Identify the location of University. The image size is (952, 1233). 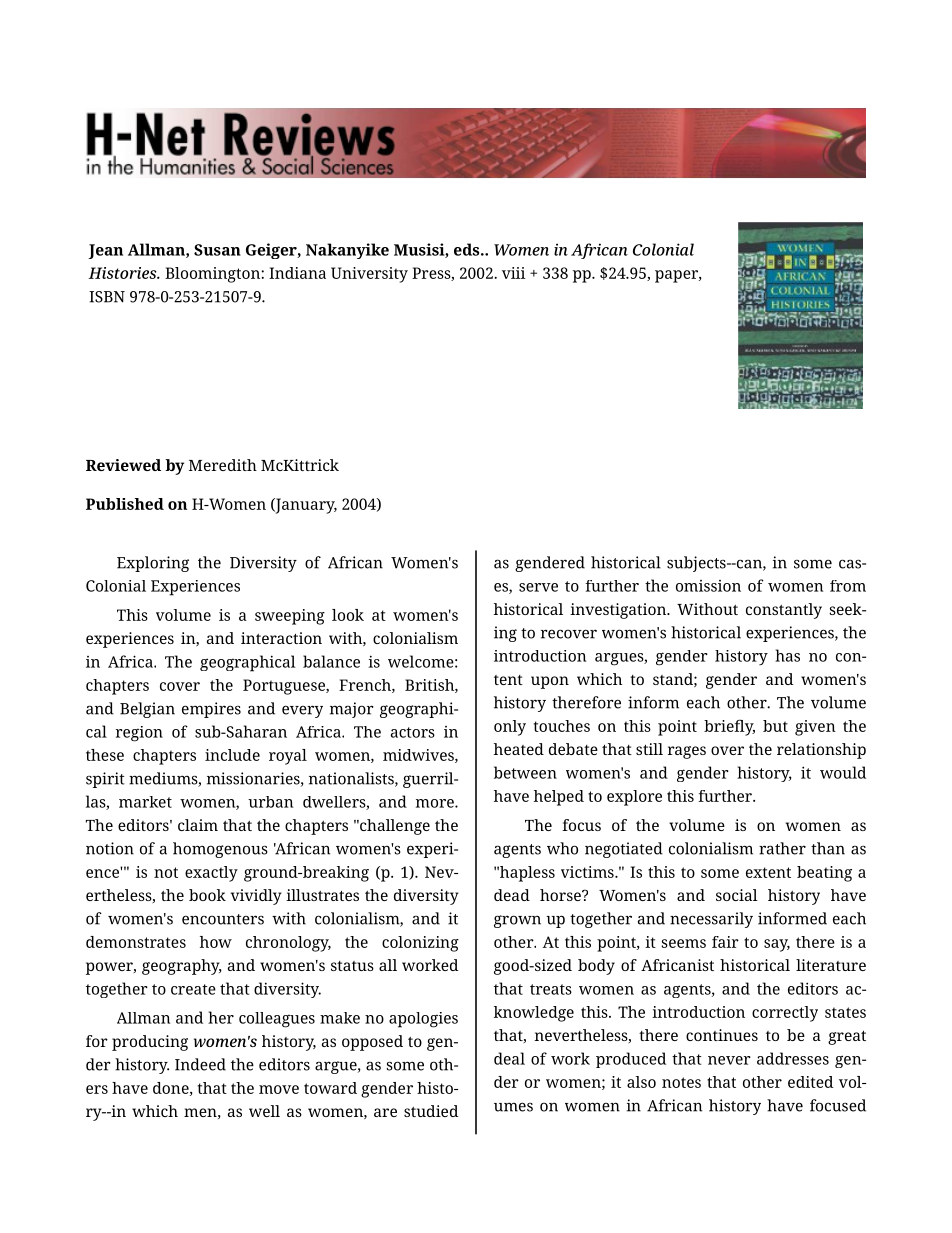
(369, 275).
